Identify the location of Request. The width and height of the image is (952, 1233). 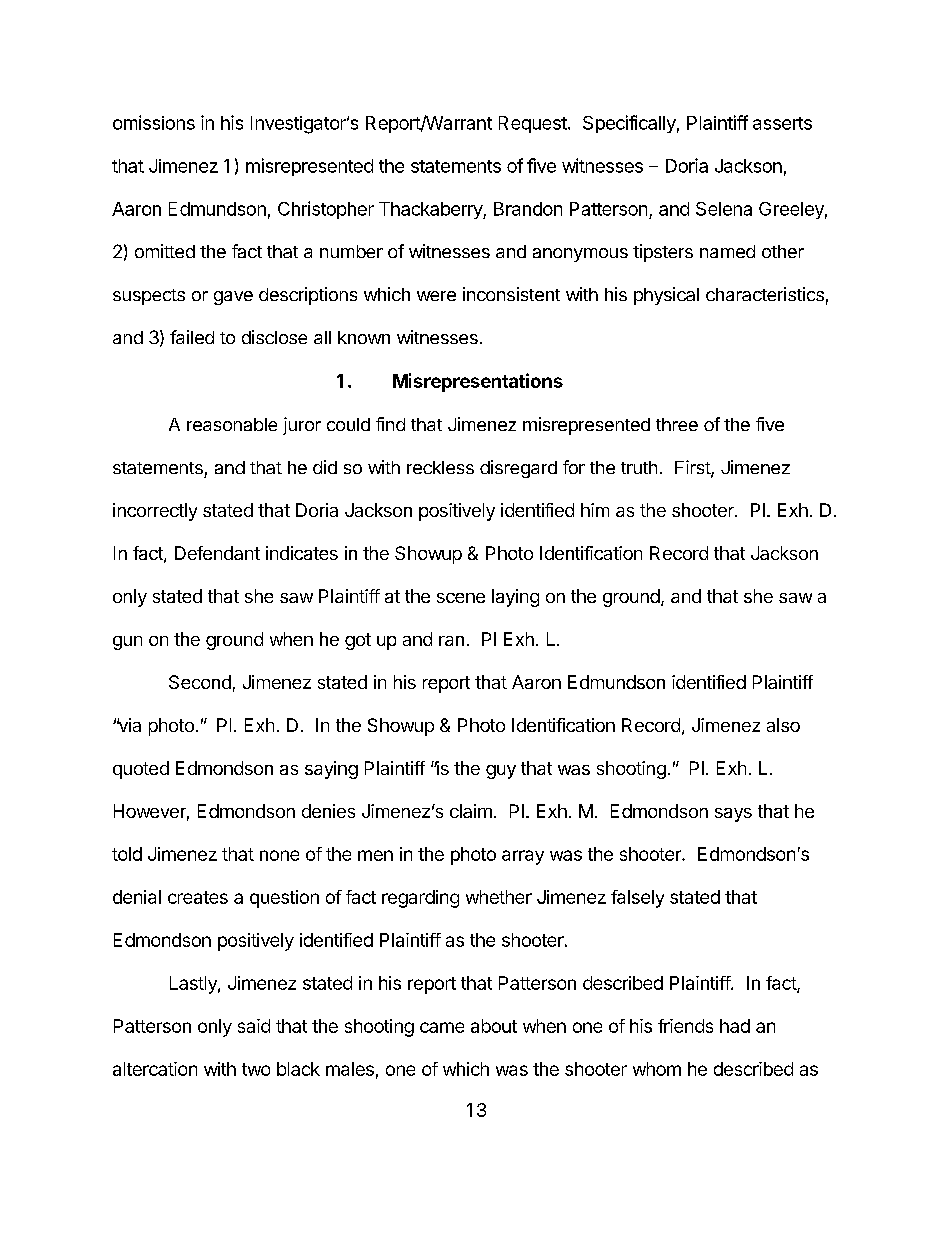
(533, 124).
